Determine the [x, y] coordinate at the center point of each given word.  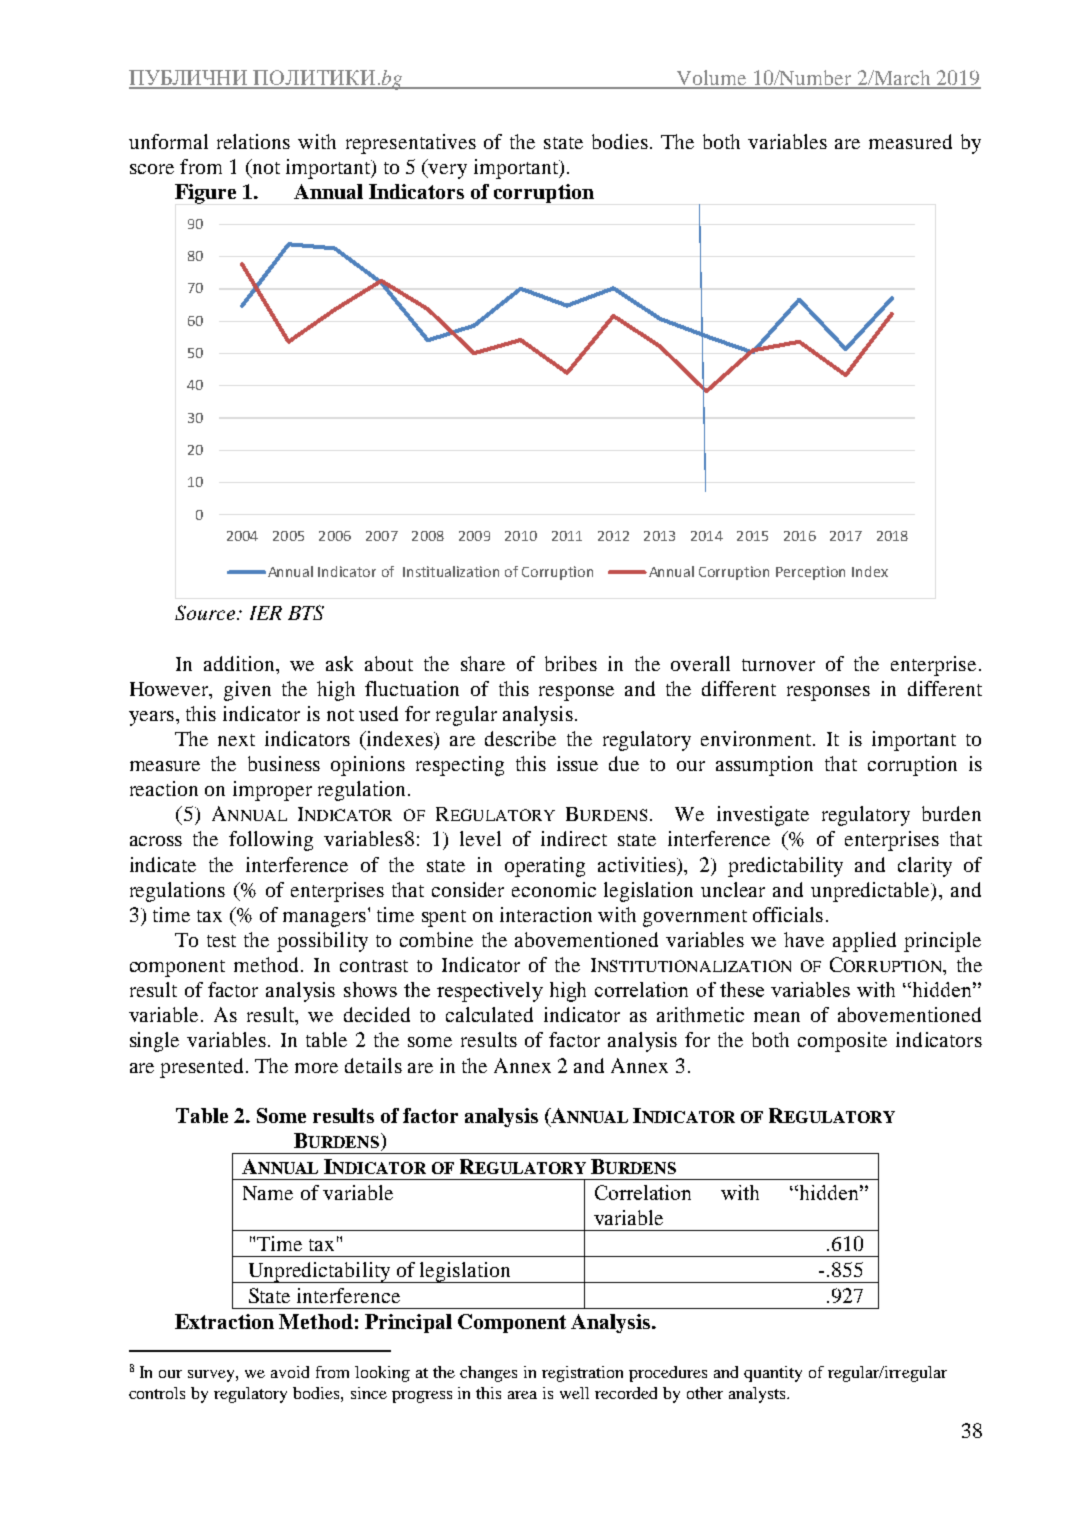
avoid [290, 1372]
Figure [205, 194]
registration [582, 1374]
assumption [764, 766]
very [447, 171]
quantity [773, 1374]
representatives [411, 144]
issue [577, 763]
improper [272, 791]
